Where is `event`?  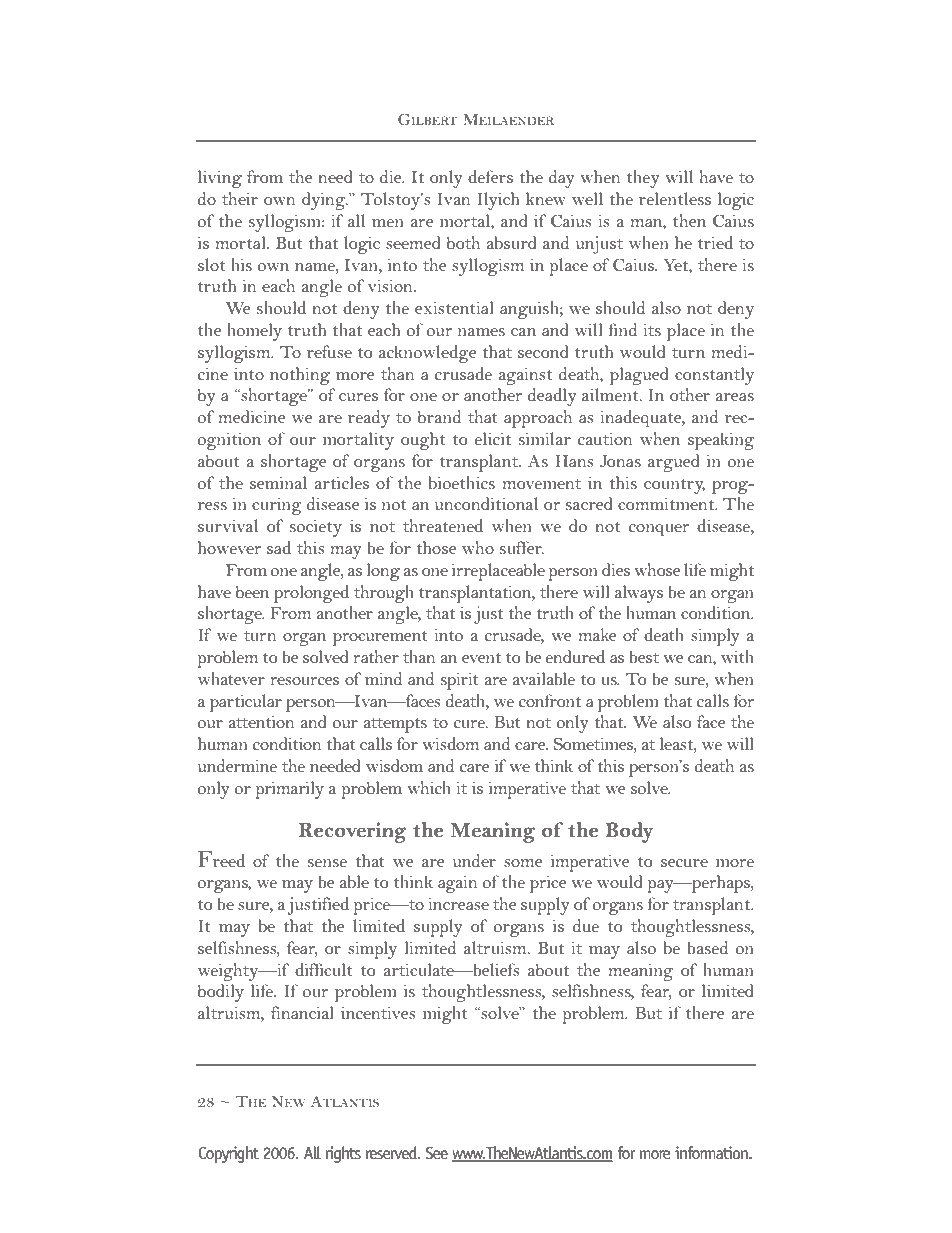
event is located at coordinates (481, 658).
